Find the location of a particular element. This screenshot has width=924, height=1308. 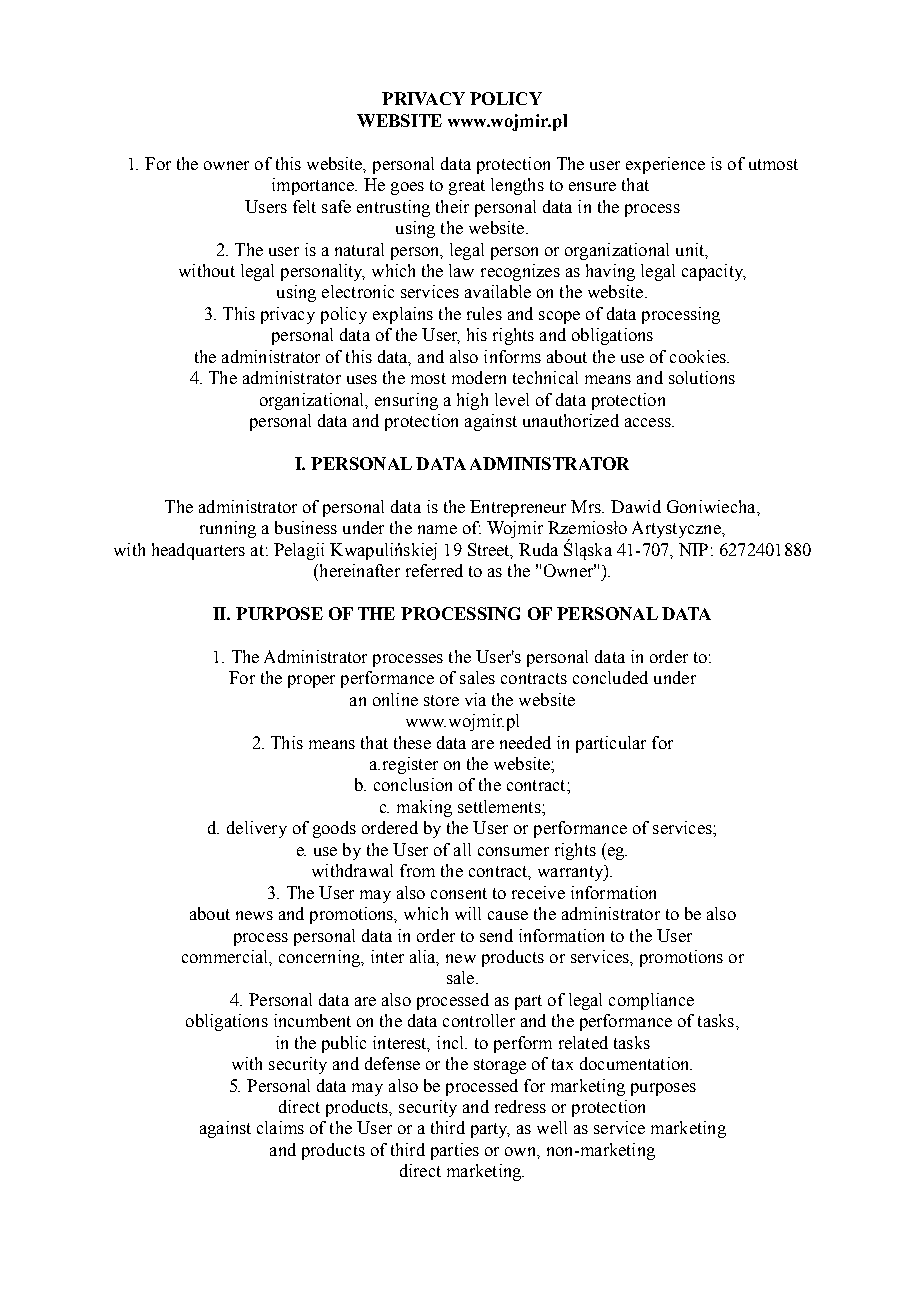

great is located at coordinates (467, 187).
